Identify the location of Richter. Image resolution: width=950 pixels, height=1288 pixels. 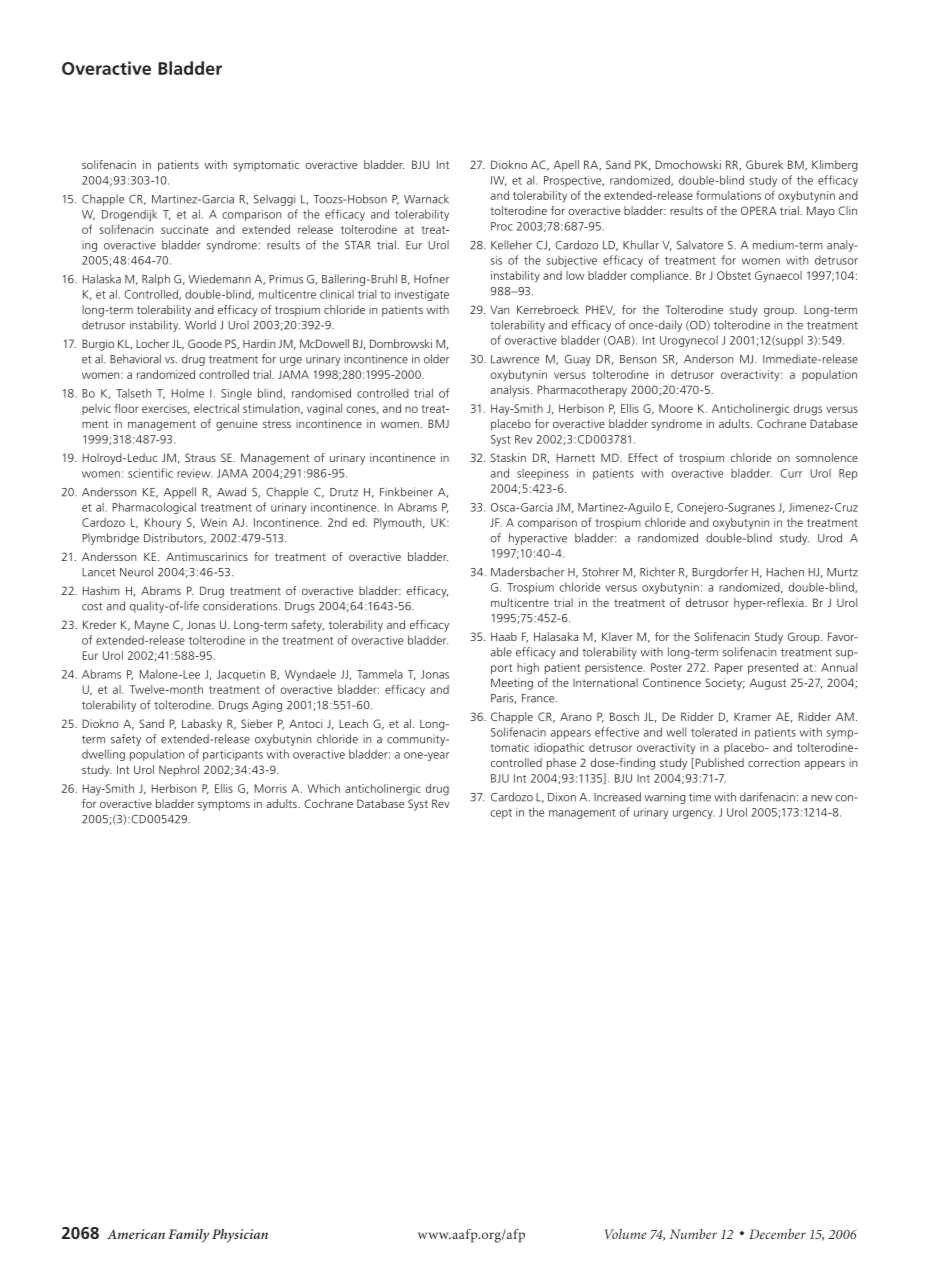
(657, 572).
